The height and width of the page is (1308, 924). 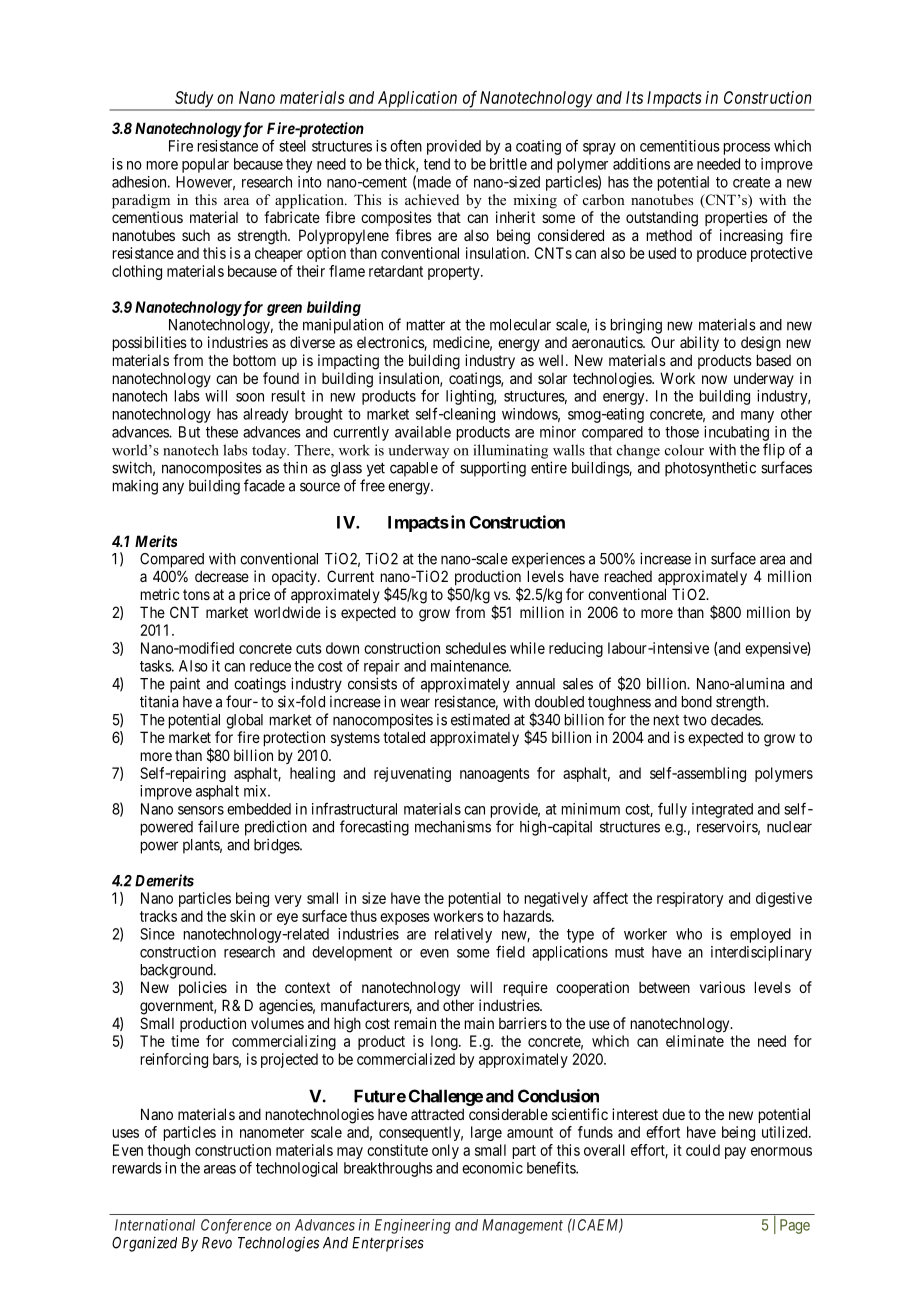 What do you see at coordinates (236, 1226) in the page?
I see `Conference` at bounding box center [236, 1226].
